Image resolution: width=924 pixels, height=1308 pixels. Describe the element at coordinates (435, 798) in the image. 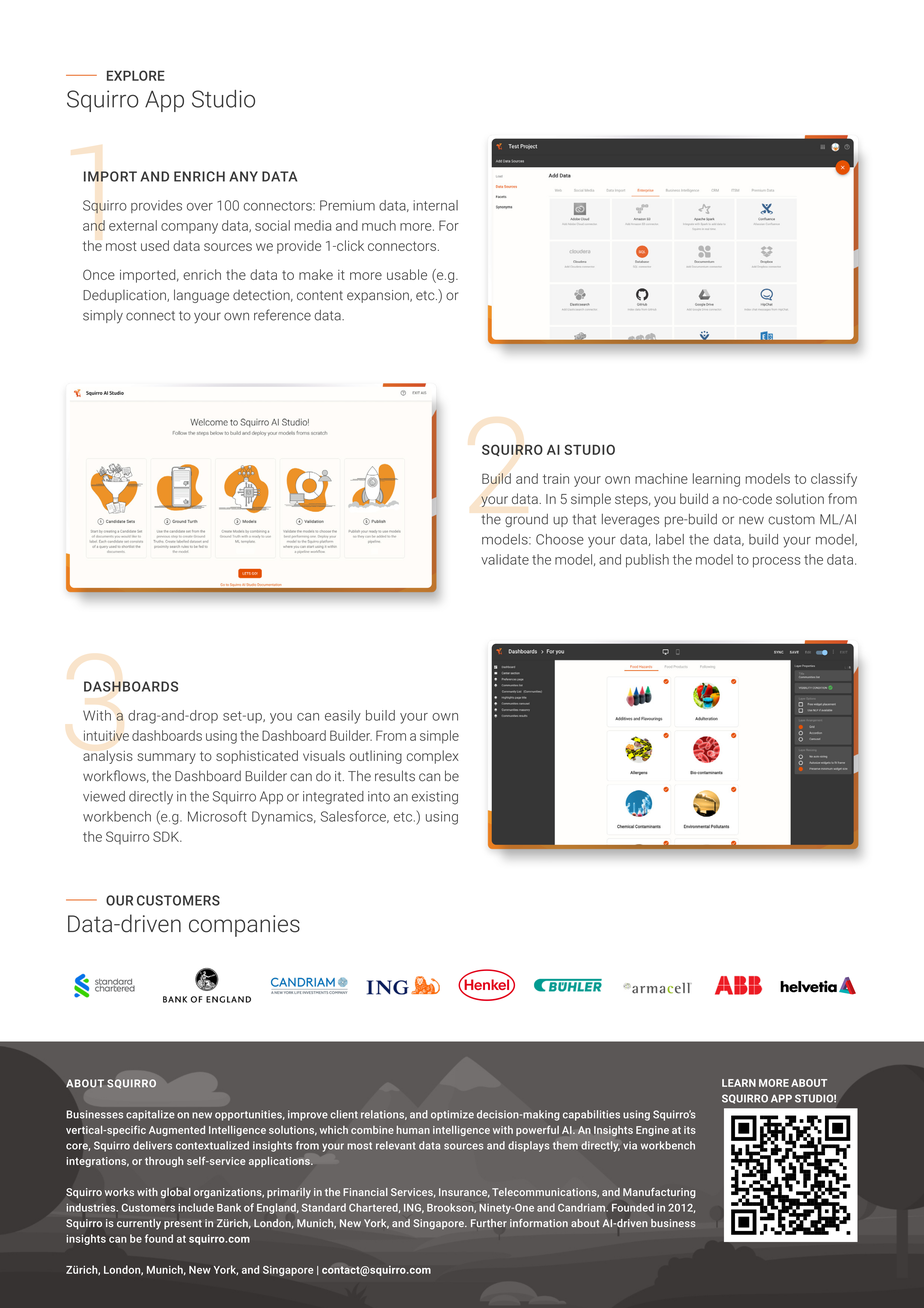

I see `existing` at that location.
